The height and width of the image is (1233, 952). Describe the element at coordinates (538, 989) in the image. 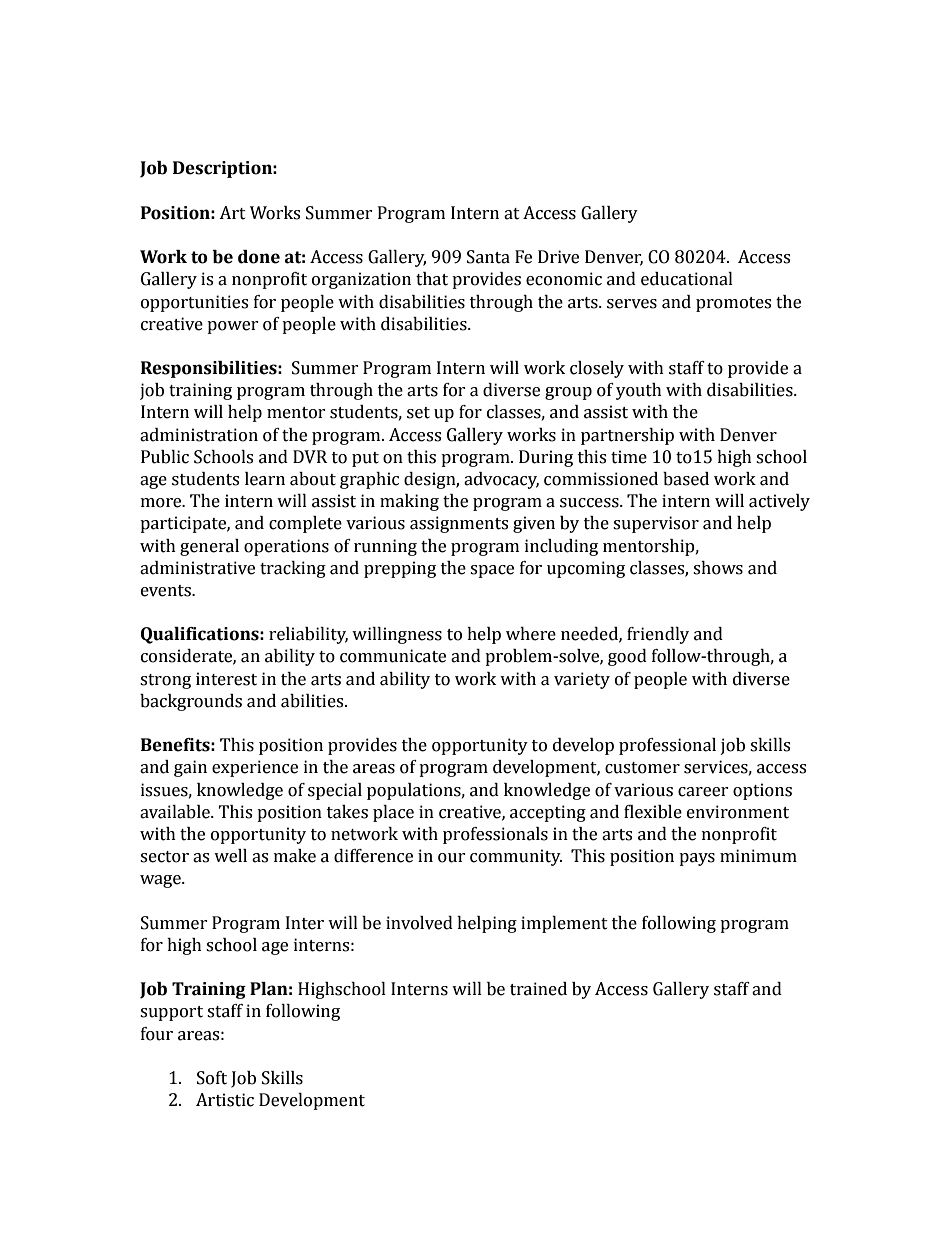

I see `trained` at that location.
